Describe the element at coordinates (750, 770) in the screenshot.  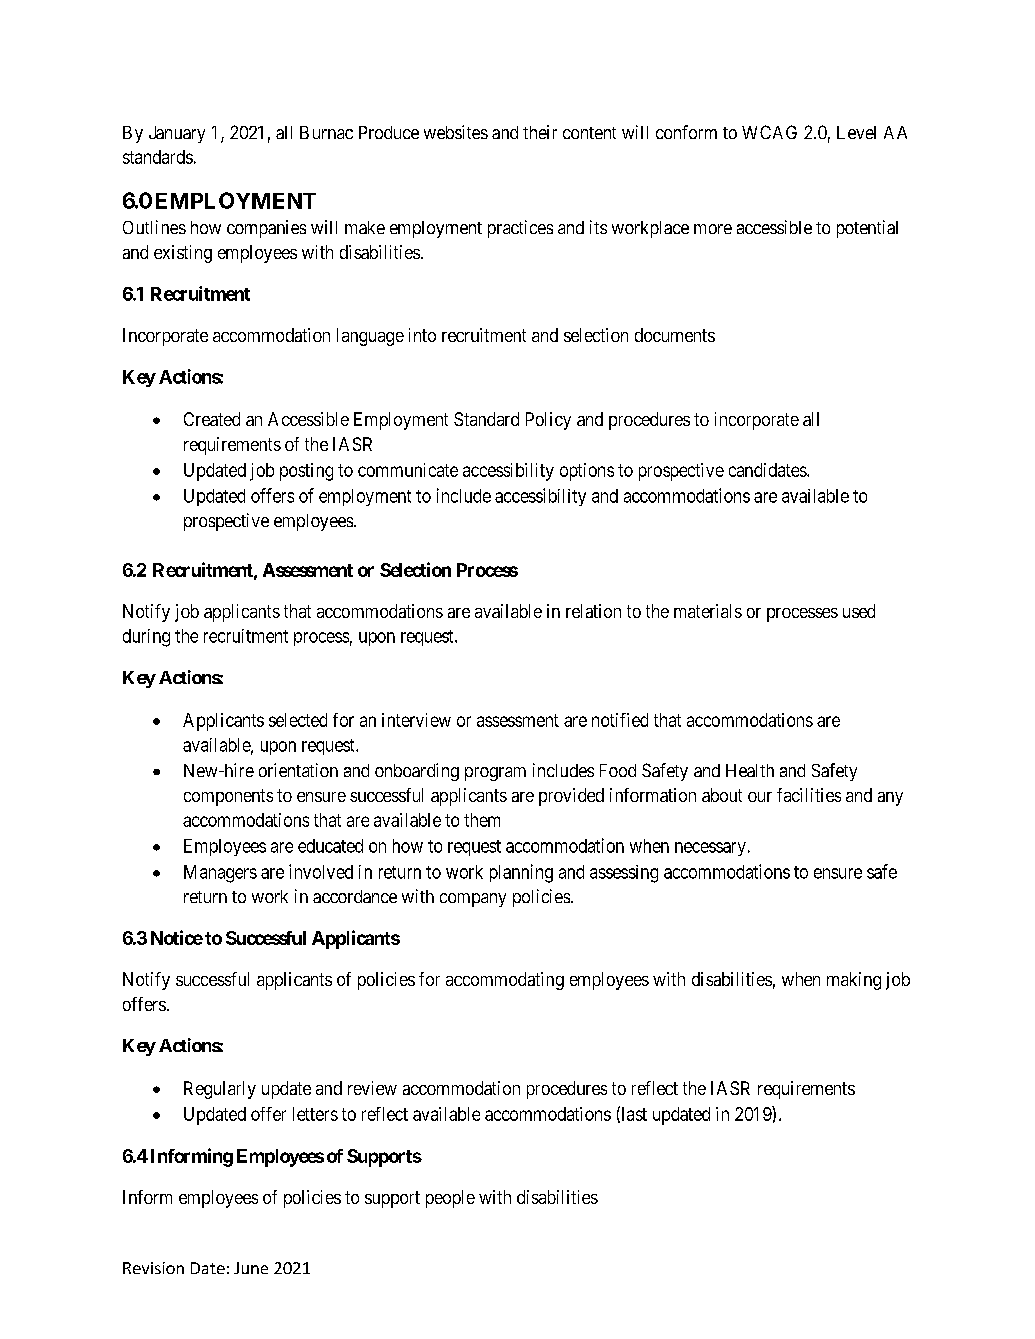
I see `Health` at that location.
